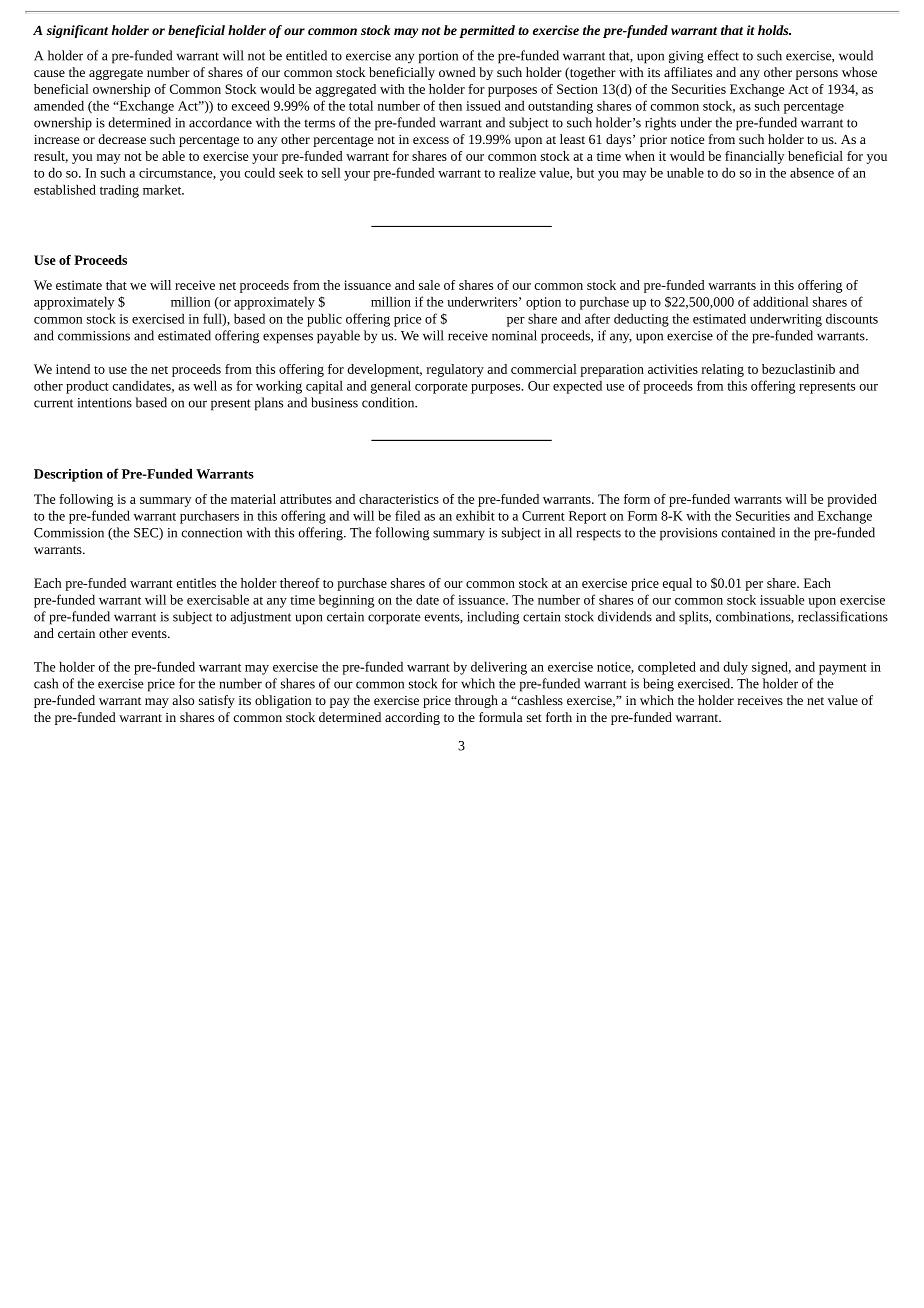 The height and width of the image is (1308, 924). What do you see at coordinates (77, 31) in the image?
I see `significant` at bounding box center [77, 31].
